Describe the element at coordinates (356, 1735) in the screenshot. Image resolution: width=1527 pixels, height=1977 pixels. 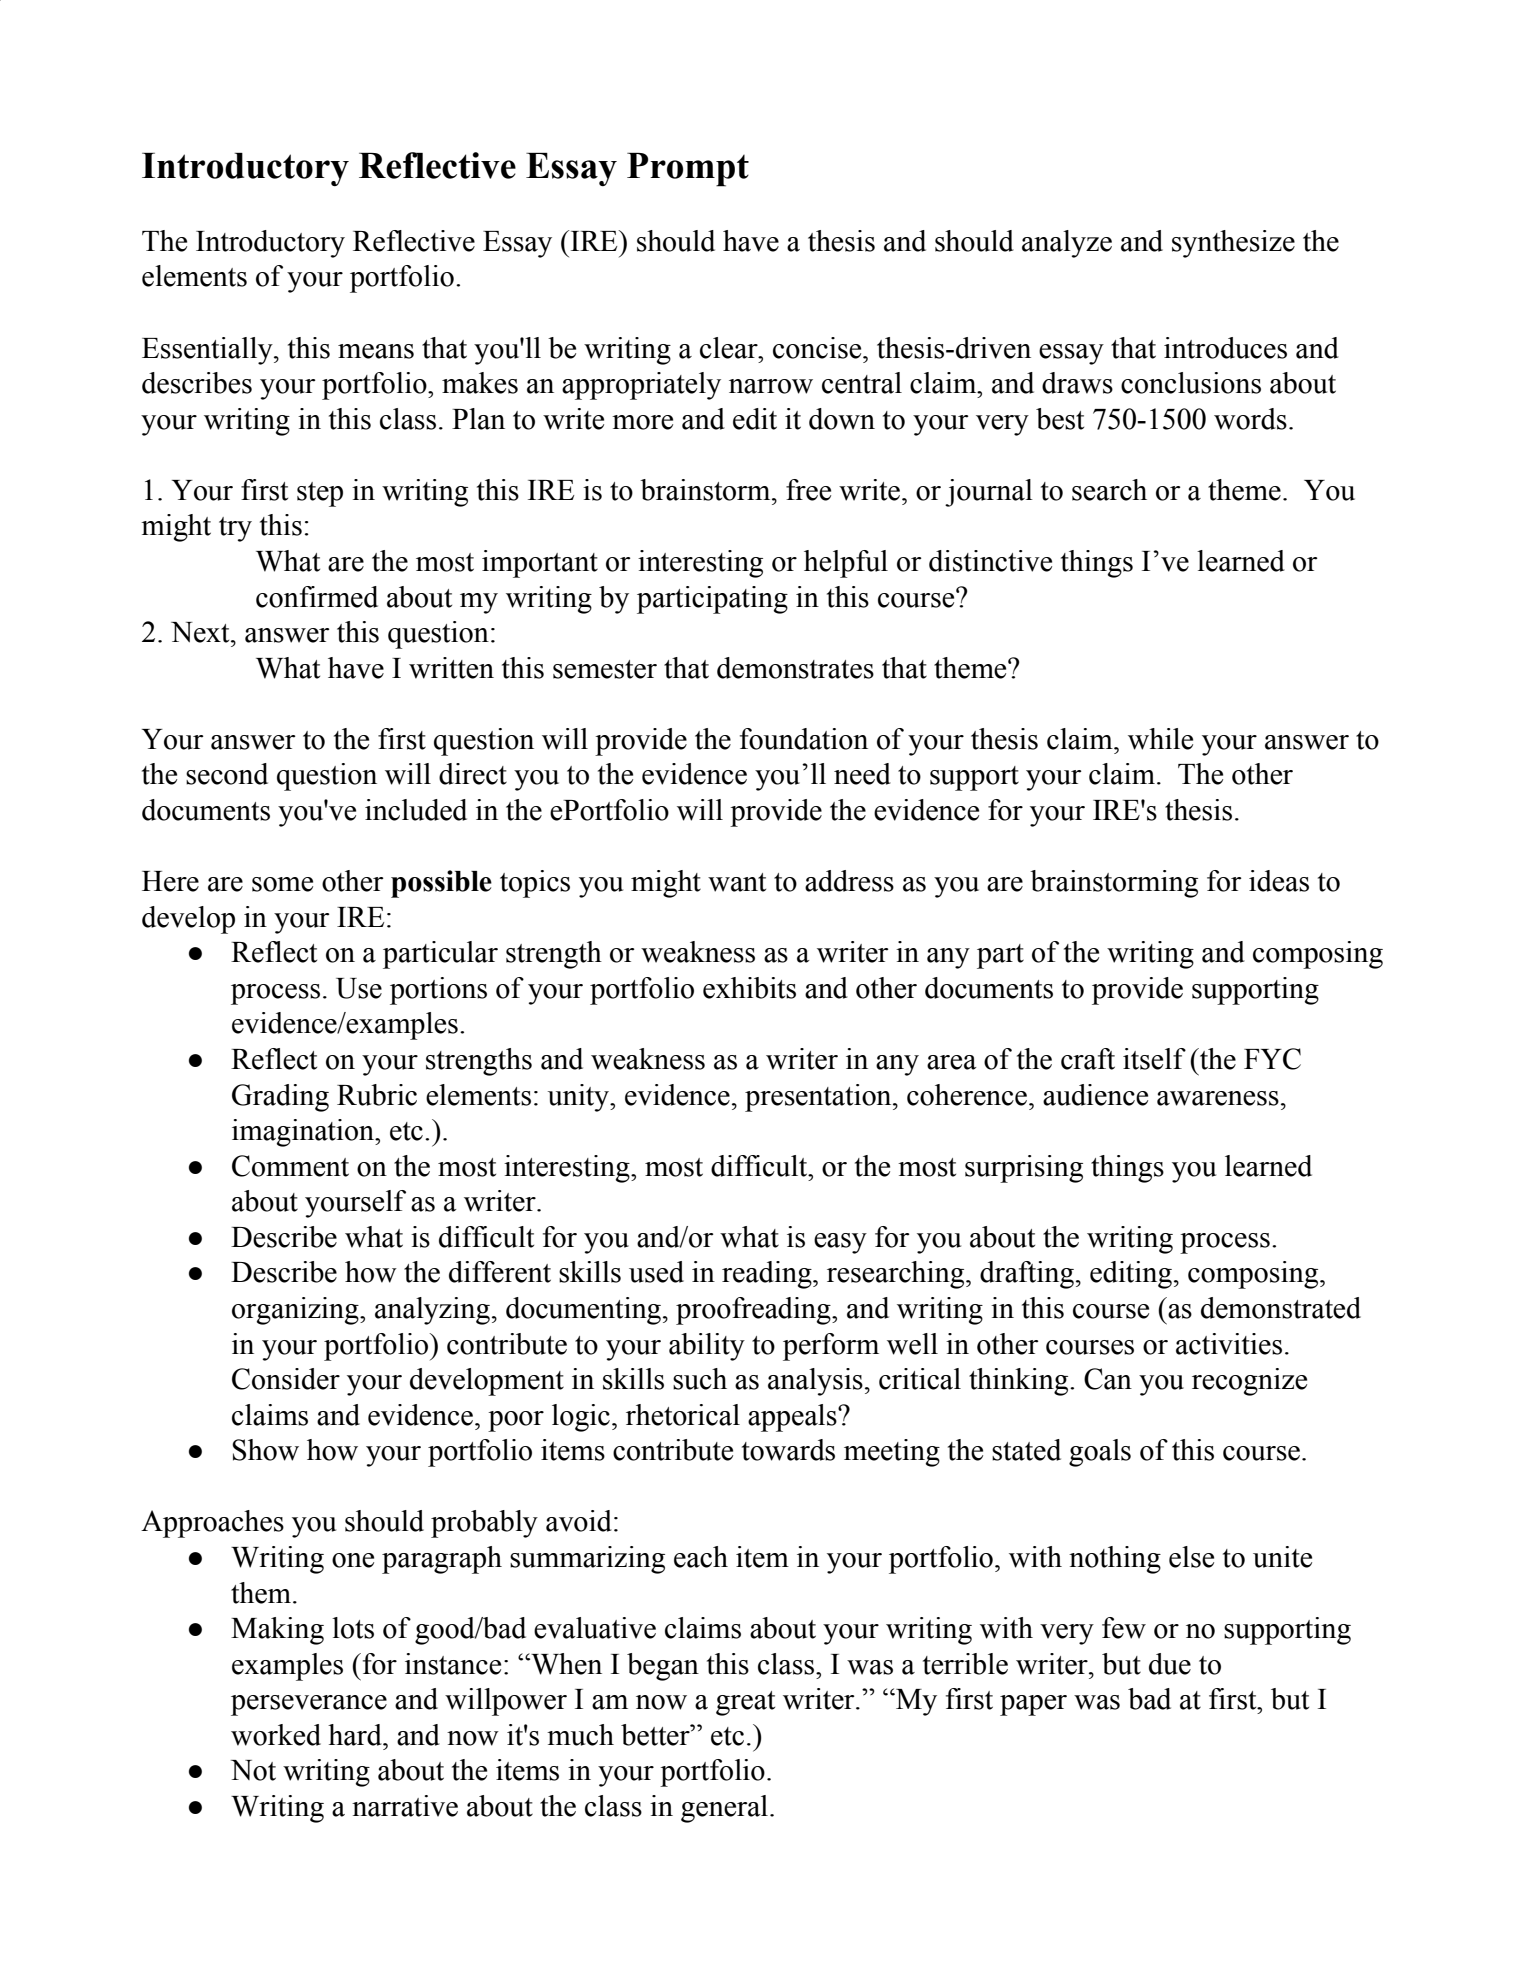
I see `hard` at that location.
